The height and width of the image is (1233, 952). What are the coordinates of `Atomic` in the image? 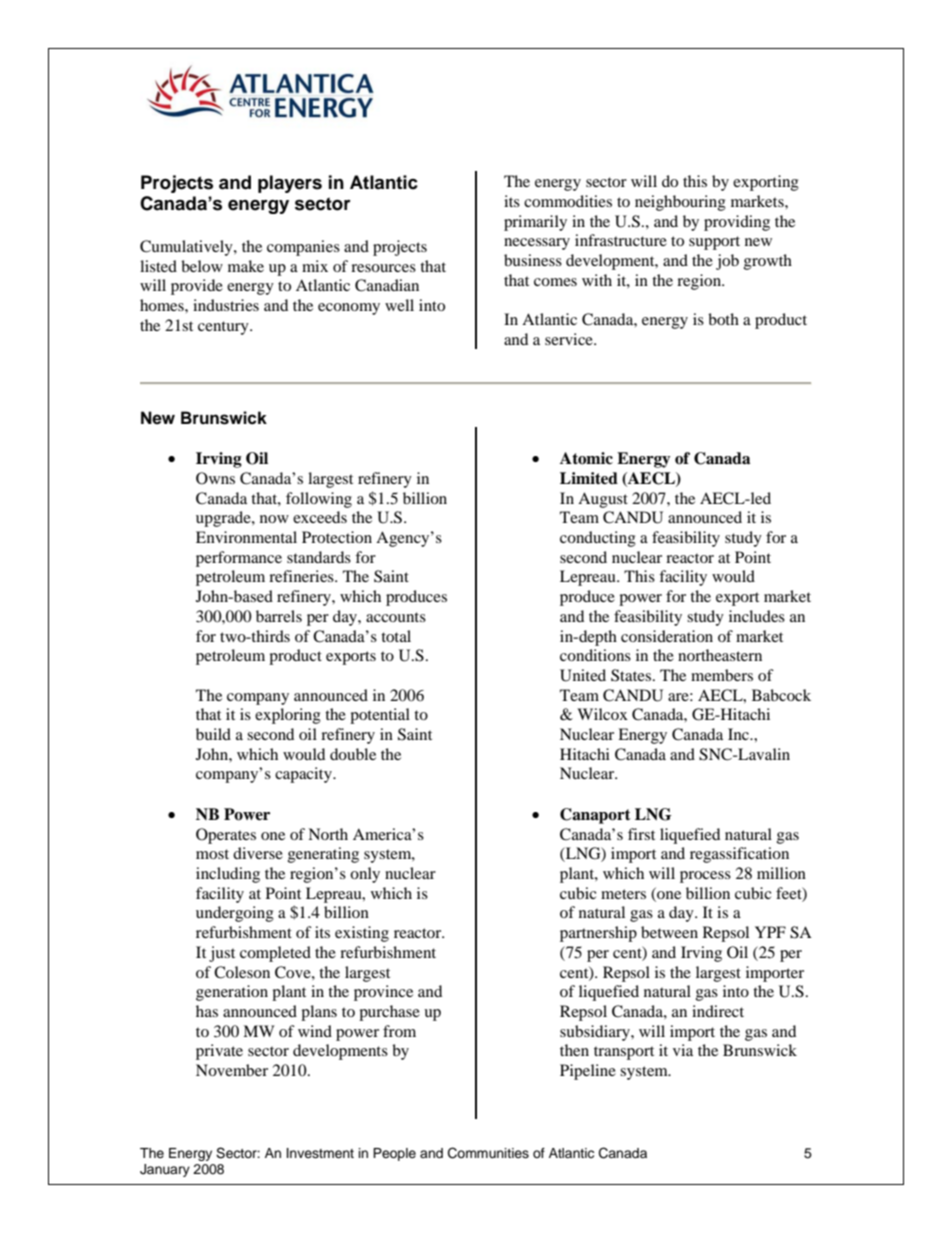 It's located at (586, 458).
